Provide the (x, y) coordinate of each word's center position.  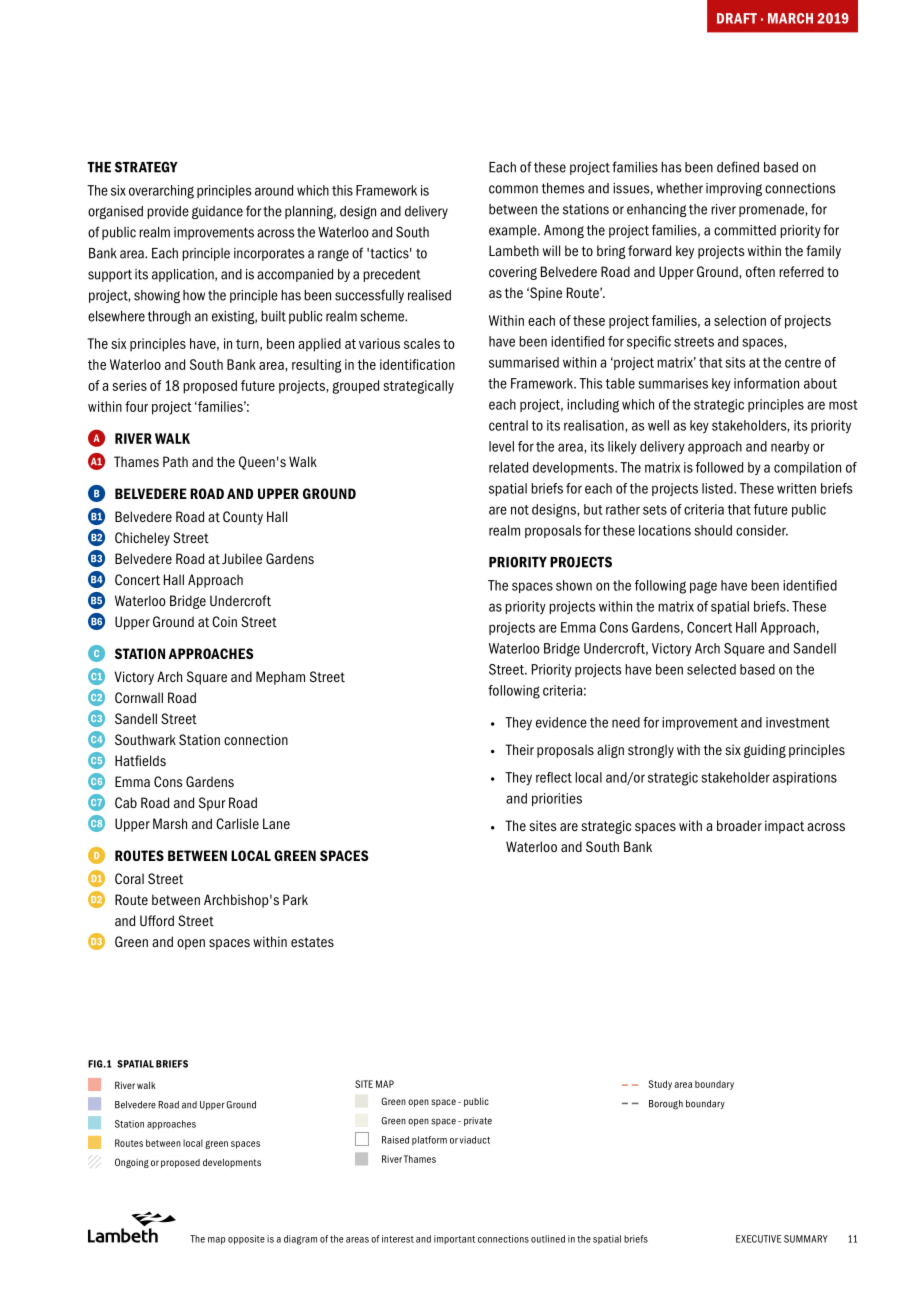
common (513, 189)
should (713, 530)
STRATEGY (146, 167)
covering (513, 273)
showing (157, 296)
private (478, 1121)
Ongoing (132, 1163)
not (520, 510)
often (760, 271)
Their (519, 749)
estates (312, 942)
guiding (765, 751)
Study (660, 1085)
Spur (212, 804)
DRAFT (737, 18)
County (243, 518)
